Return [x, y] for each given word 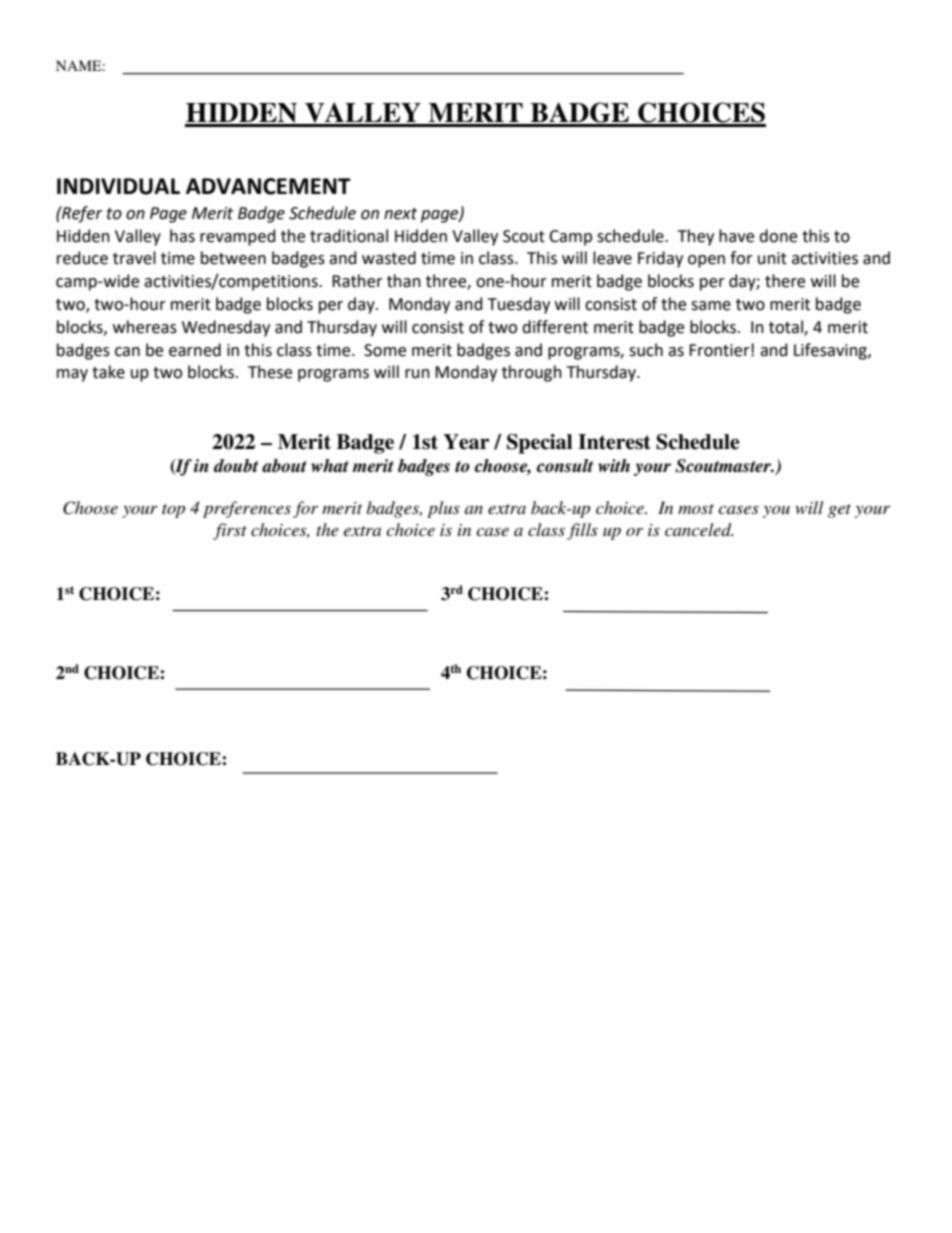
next [400, 214]
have [736, 236]
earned [195, 350]
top [173, 511]
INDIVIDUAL [118, 186]
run [417, 374]
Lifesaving [831, 351]
